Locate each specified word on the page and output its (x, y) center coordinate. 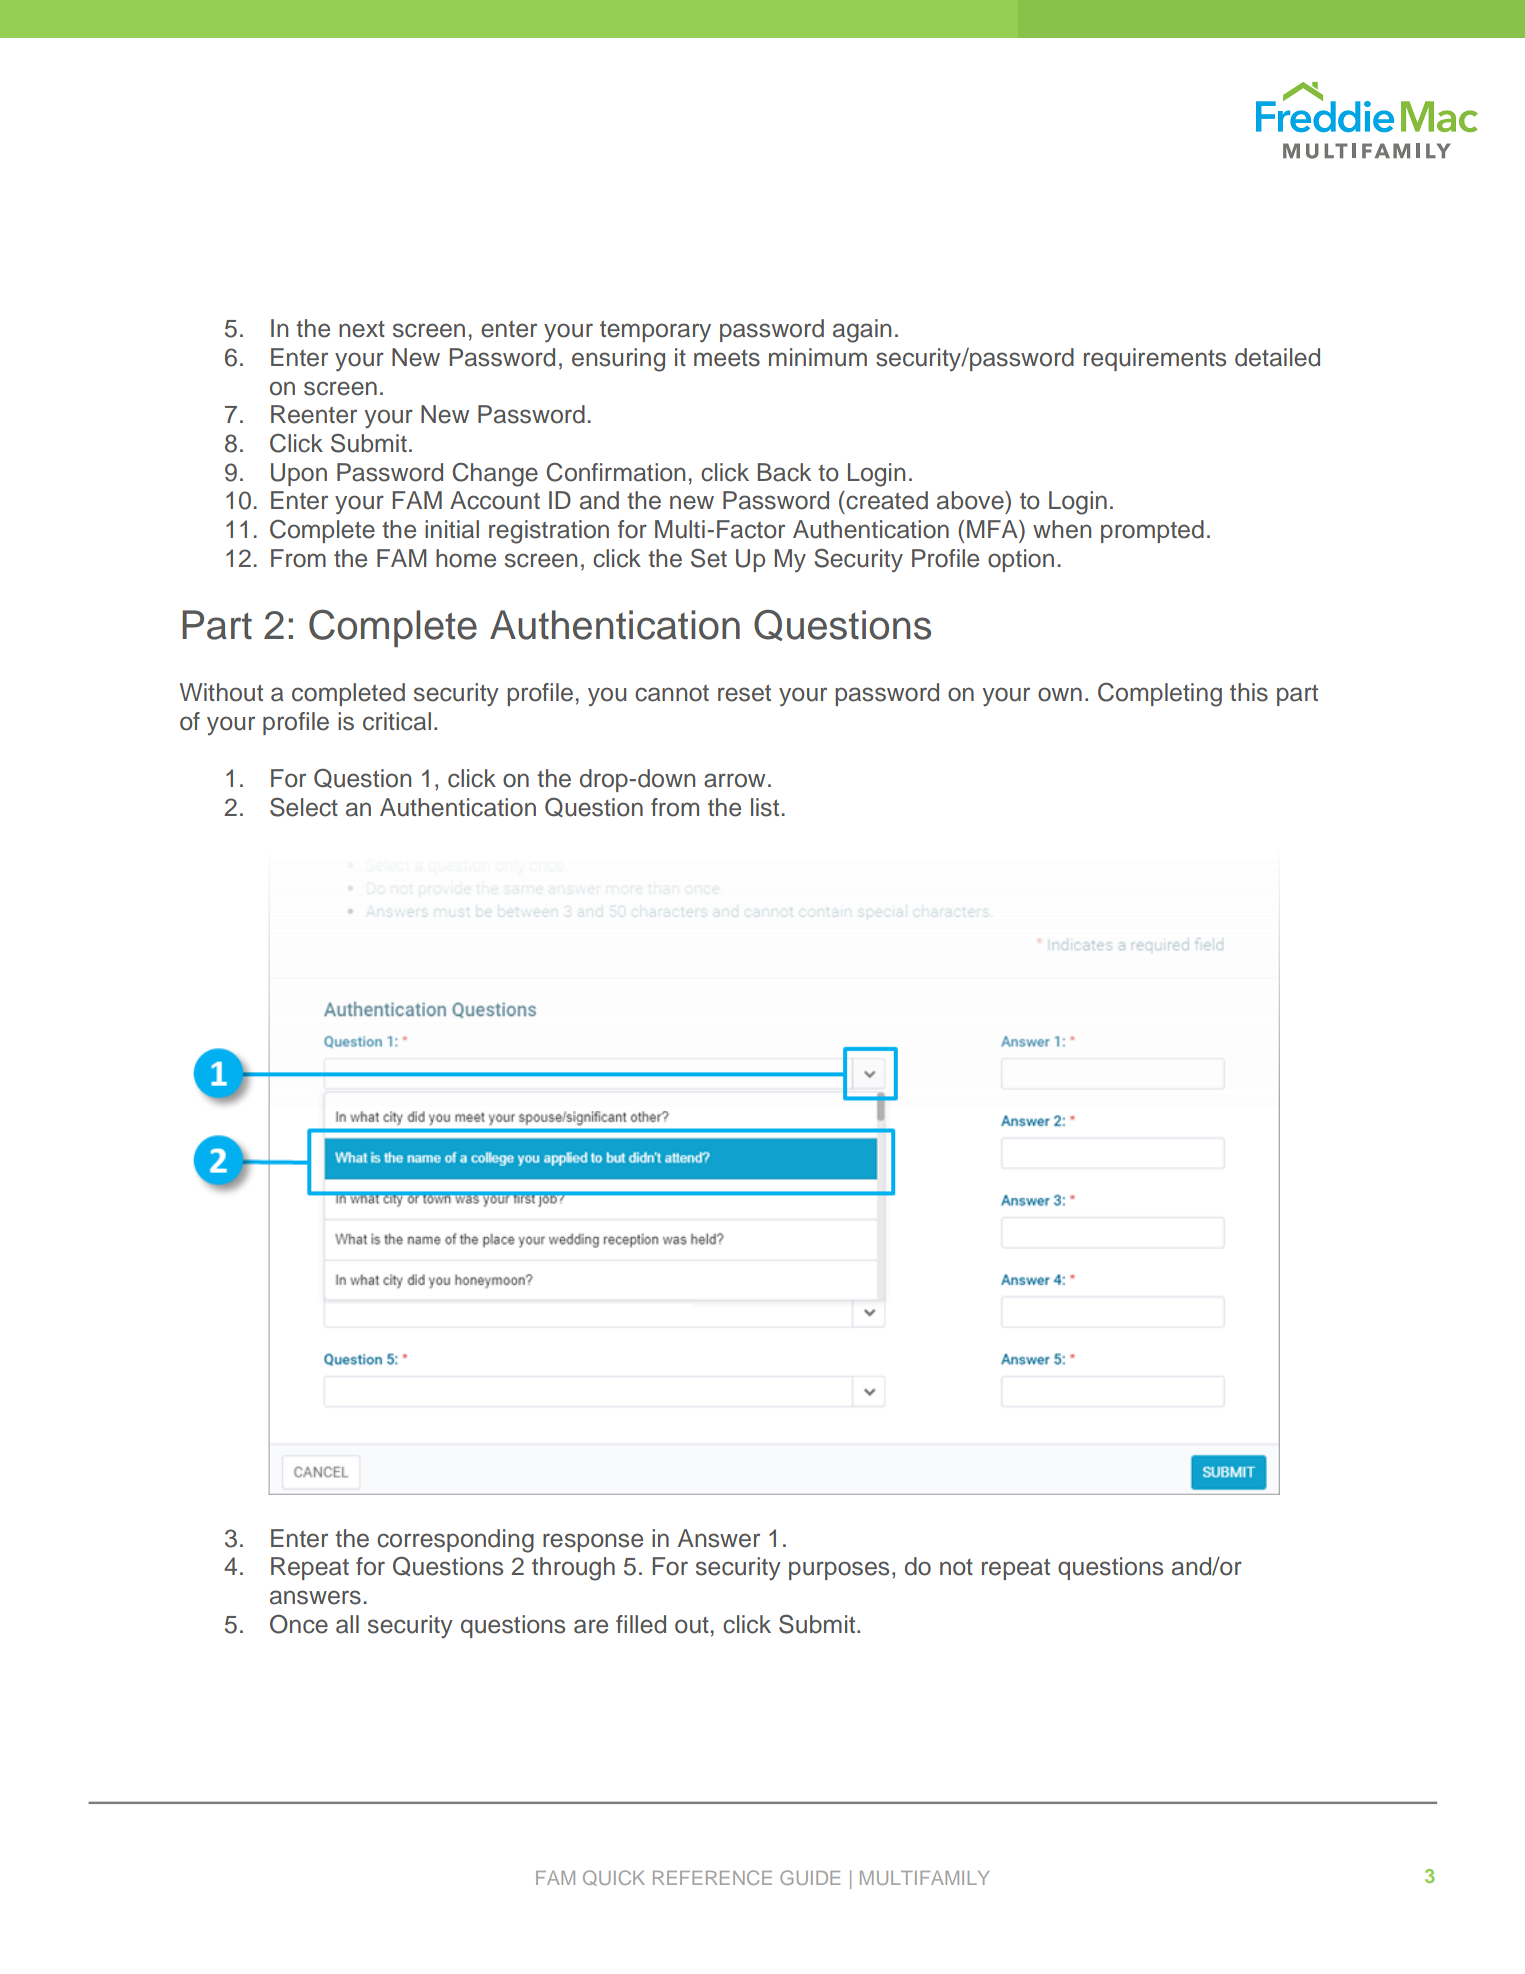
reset (744, 693)
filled (641, 1624)
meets (727, 358)
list (765, 807)
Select (304, 807)
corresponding (455, 1541)
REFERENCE (712, 1877)
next (362, 329)
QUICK (614, 1878)
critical (397, 721)
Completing (1160, 695)
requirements (1155, 359)
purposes (839, 1570)
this (1249, 692)
